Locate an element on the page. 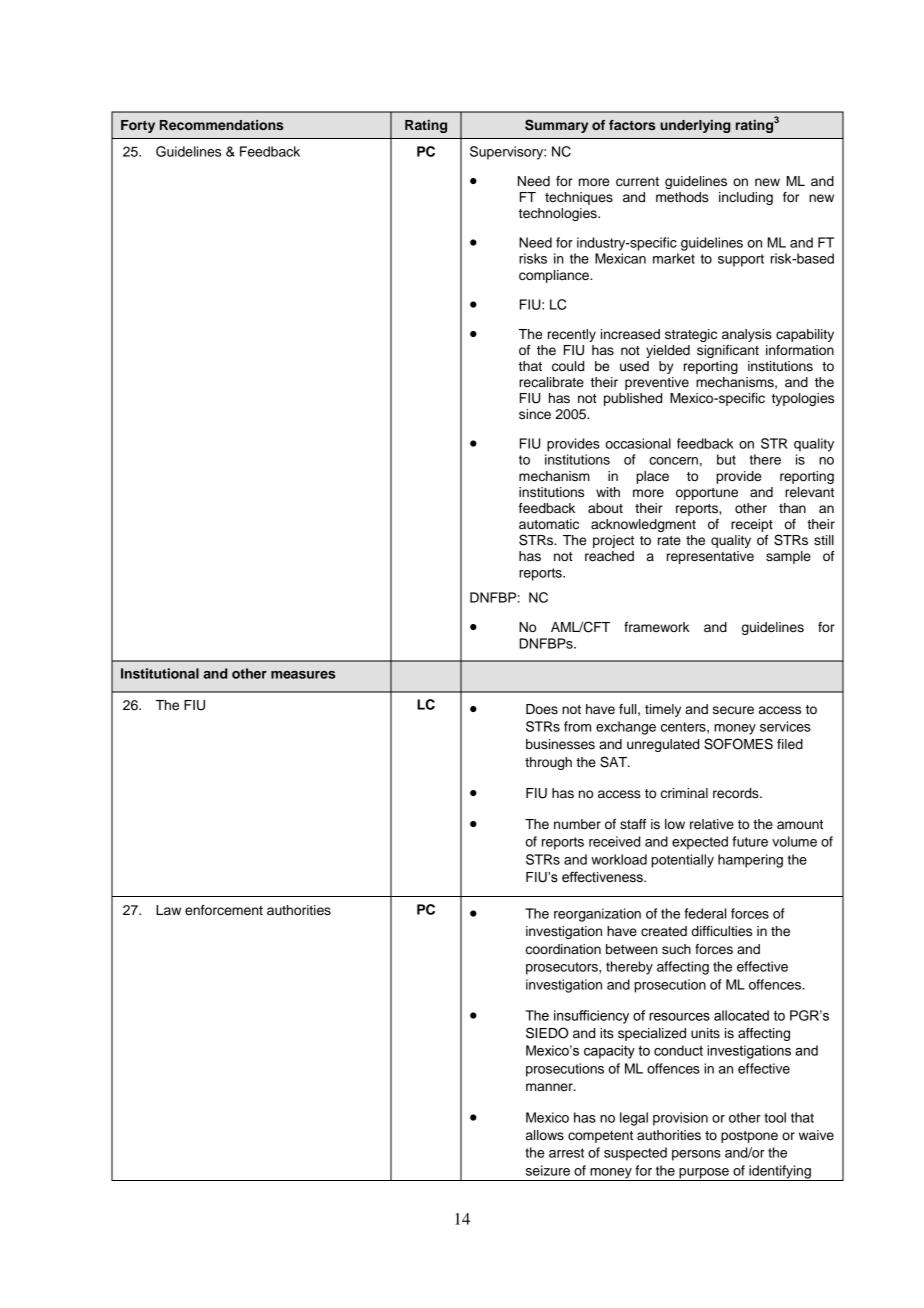 The width and height of the document is (924, 1308). Summary is located at coordinates (556, 126).
